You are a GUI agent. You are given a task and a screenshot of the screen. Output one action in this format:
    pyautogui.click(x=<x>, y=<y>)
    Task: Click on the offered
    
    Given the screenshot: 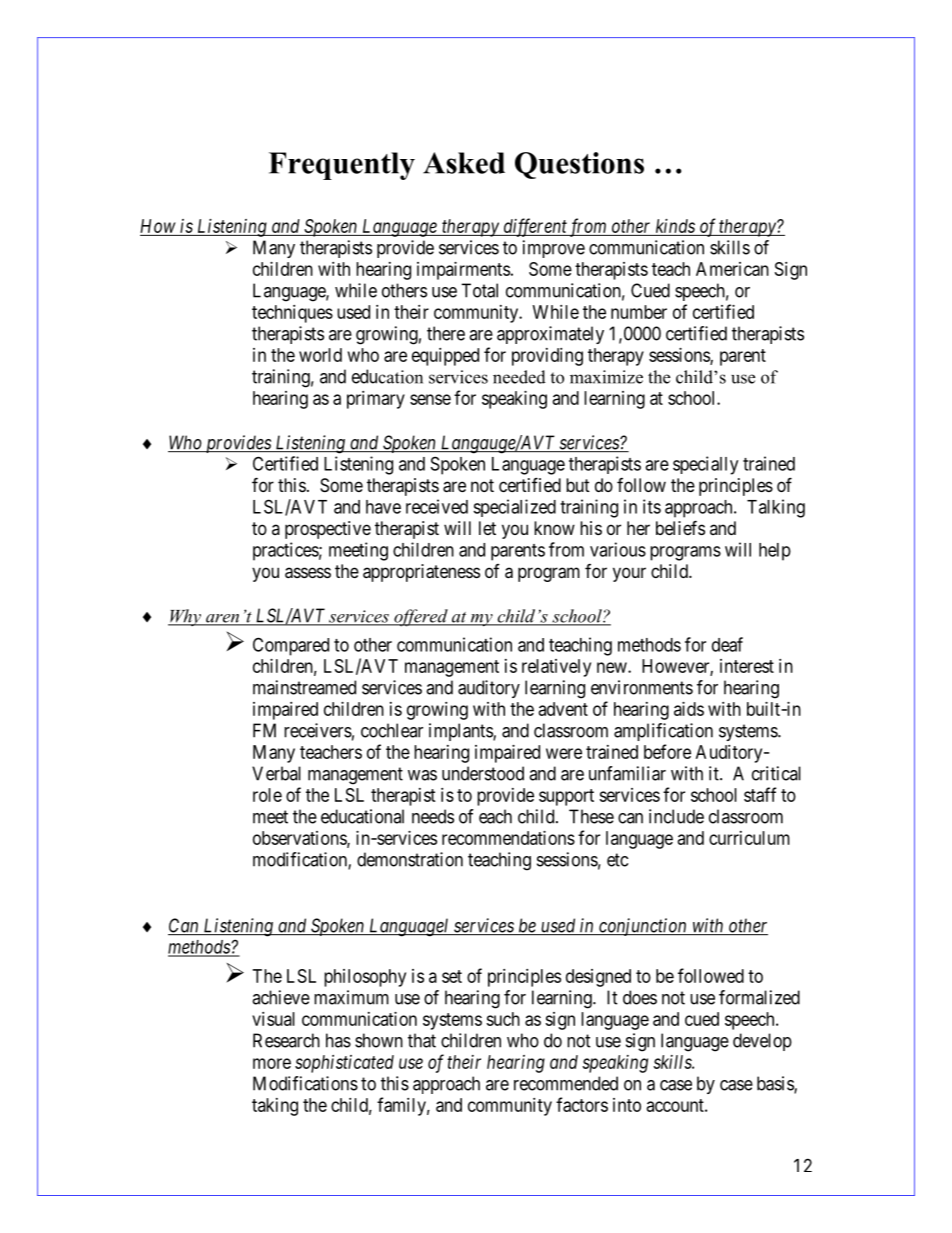 What is the action you would take?
    pyautogui.click(x=421, y=618)
